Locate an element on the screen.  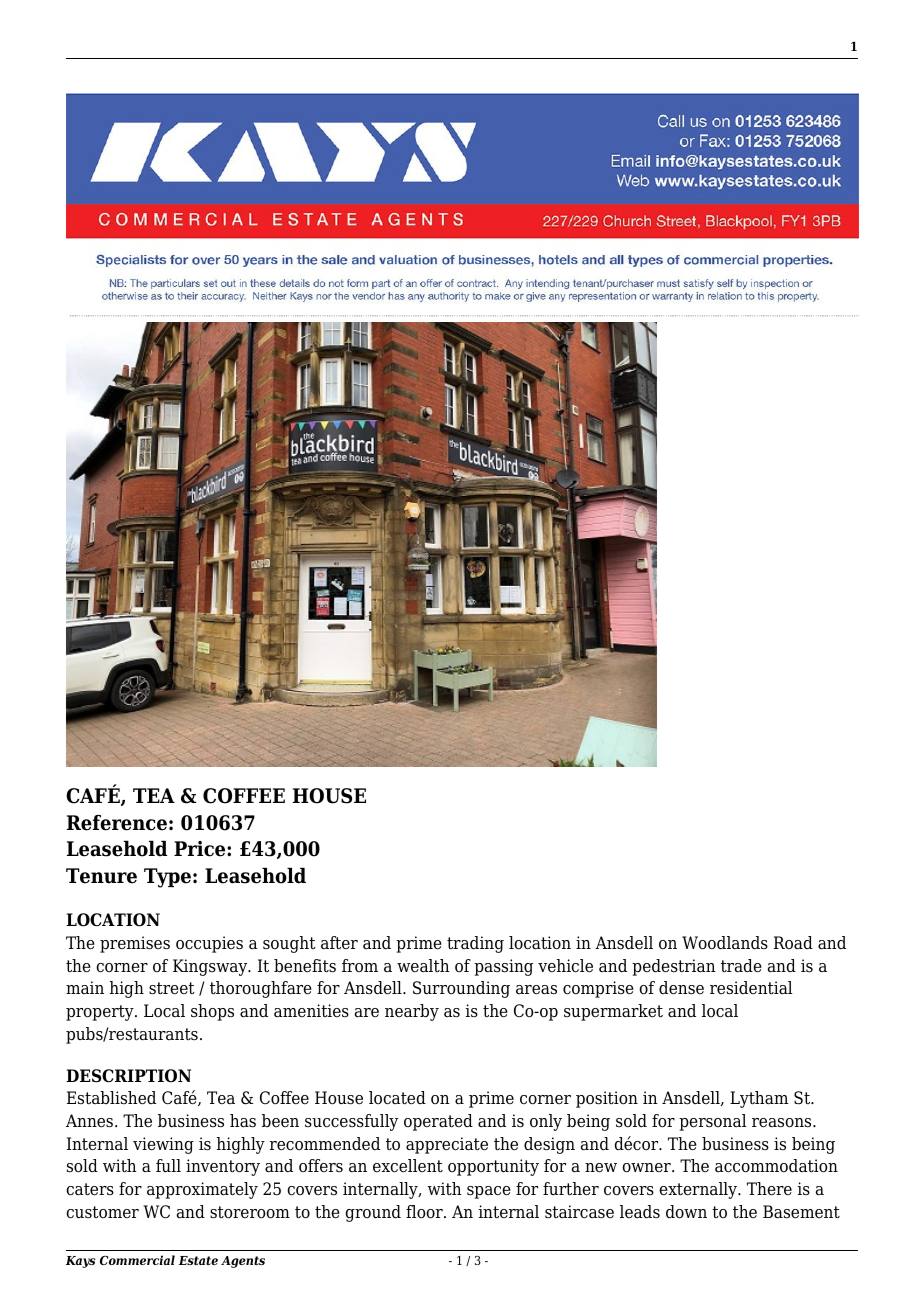
street is located at coordinates (172, 988).
